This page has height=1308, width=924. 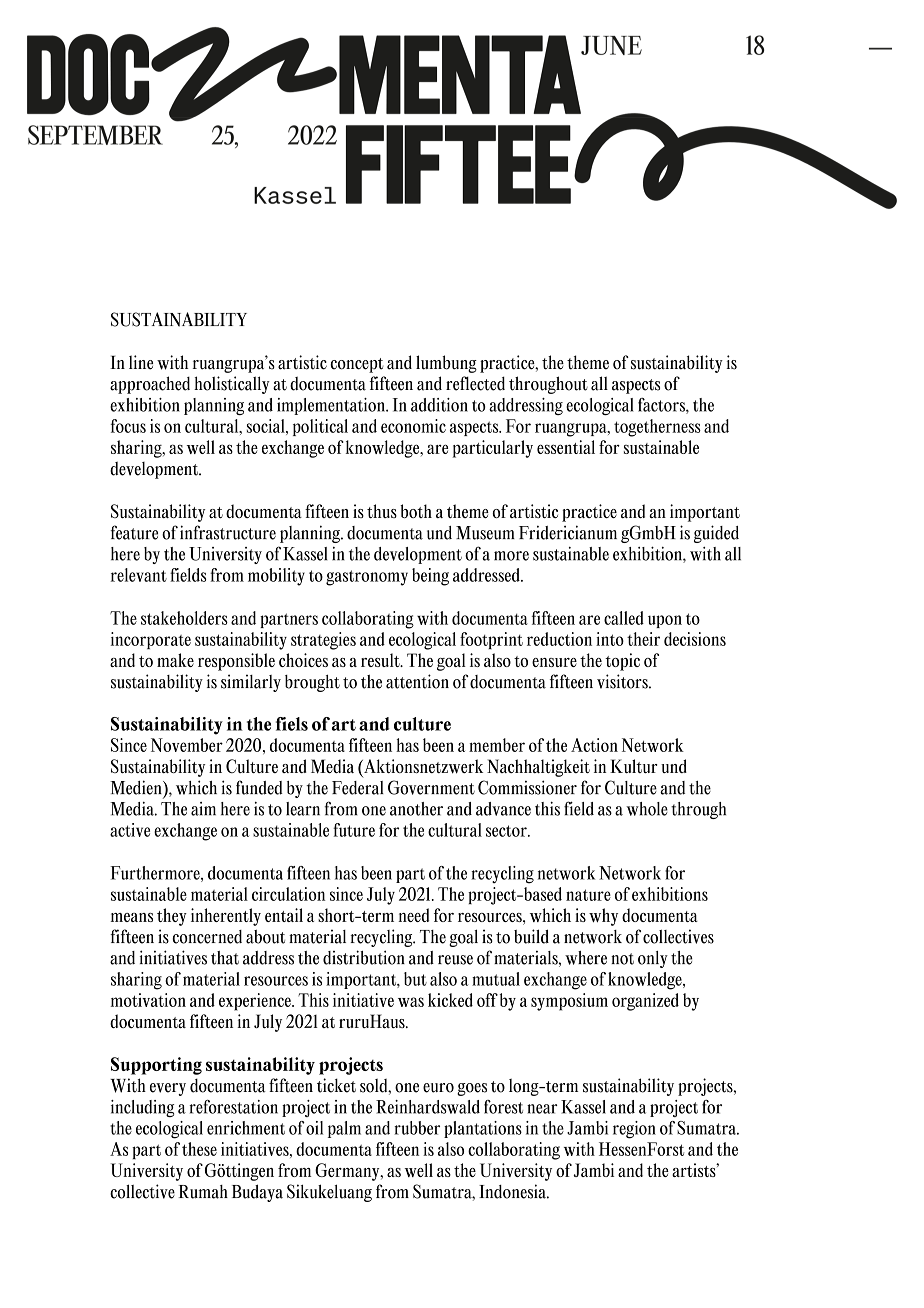 What do you see at coordinates (634, 1130) in the page?
I see `region` at bounding box center [634, 1130].
